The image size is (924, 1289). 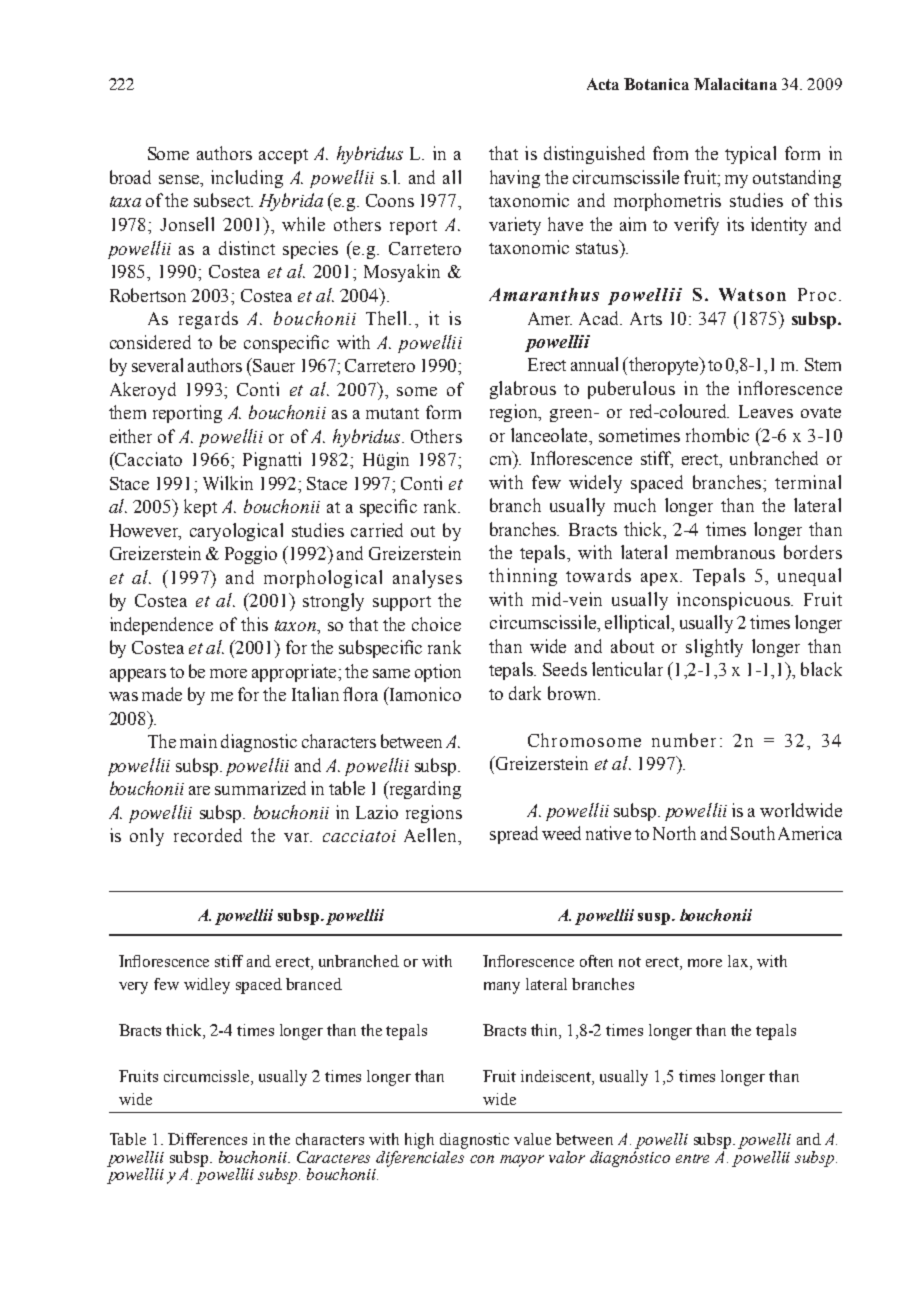 I want to click on high, so click(x=419, y=1141).
